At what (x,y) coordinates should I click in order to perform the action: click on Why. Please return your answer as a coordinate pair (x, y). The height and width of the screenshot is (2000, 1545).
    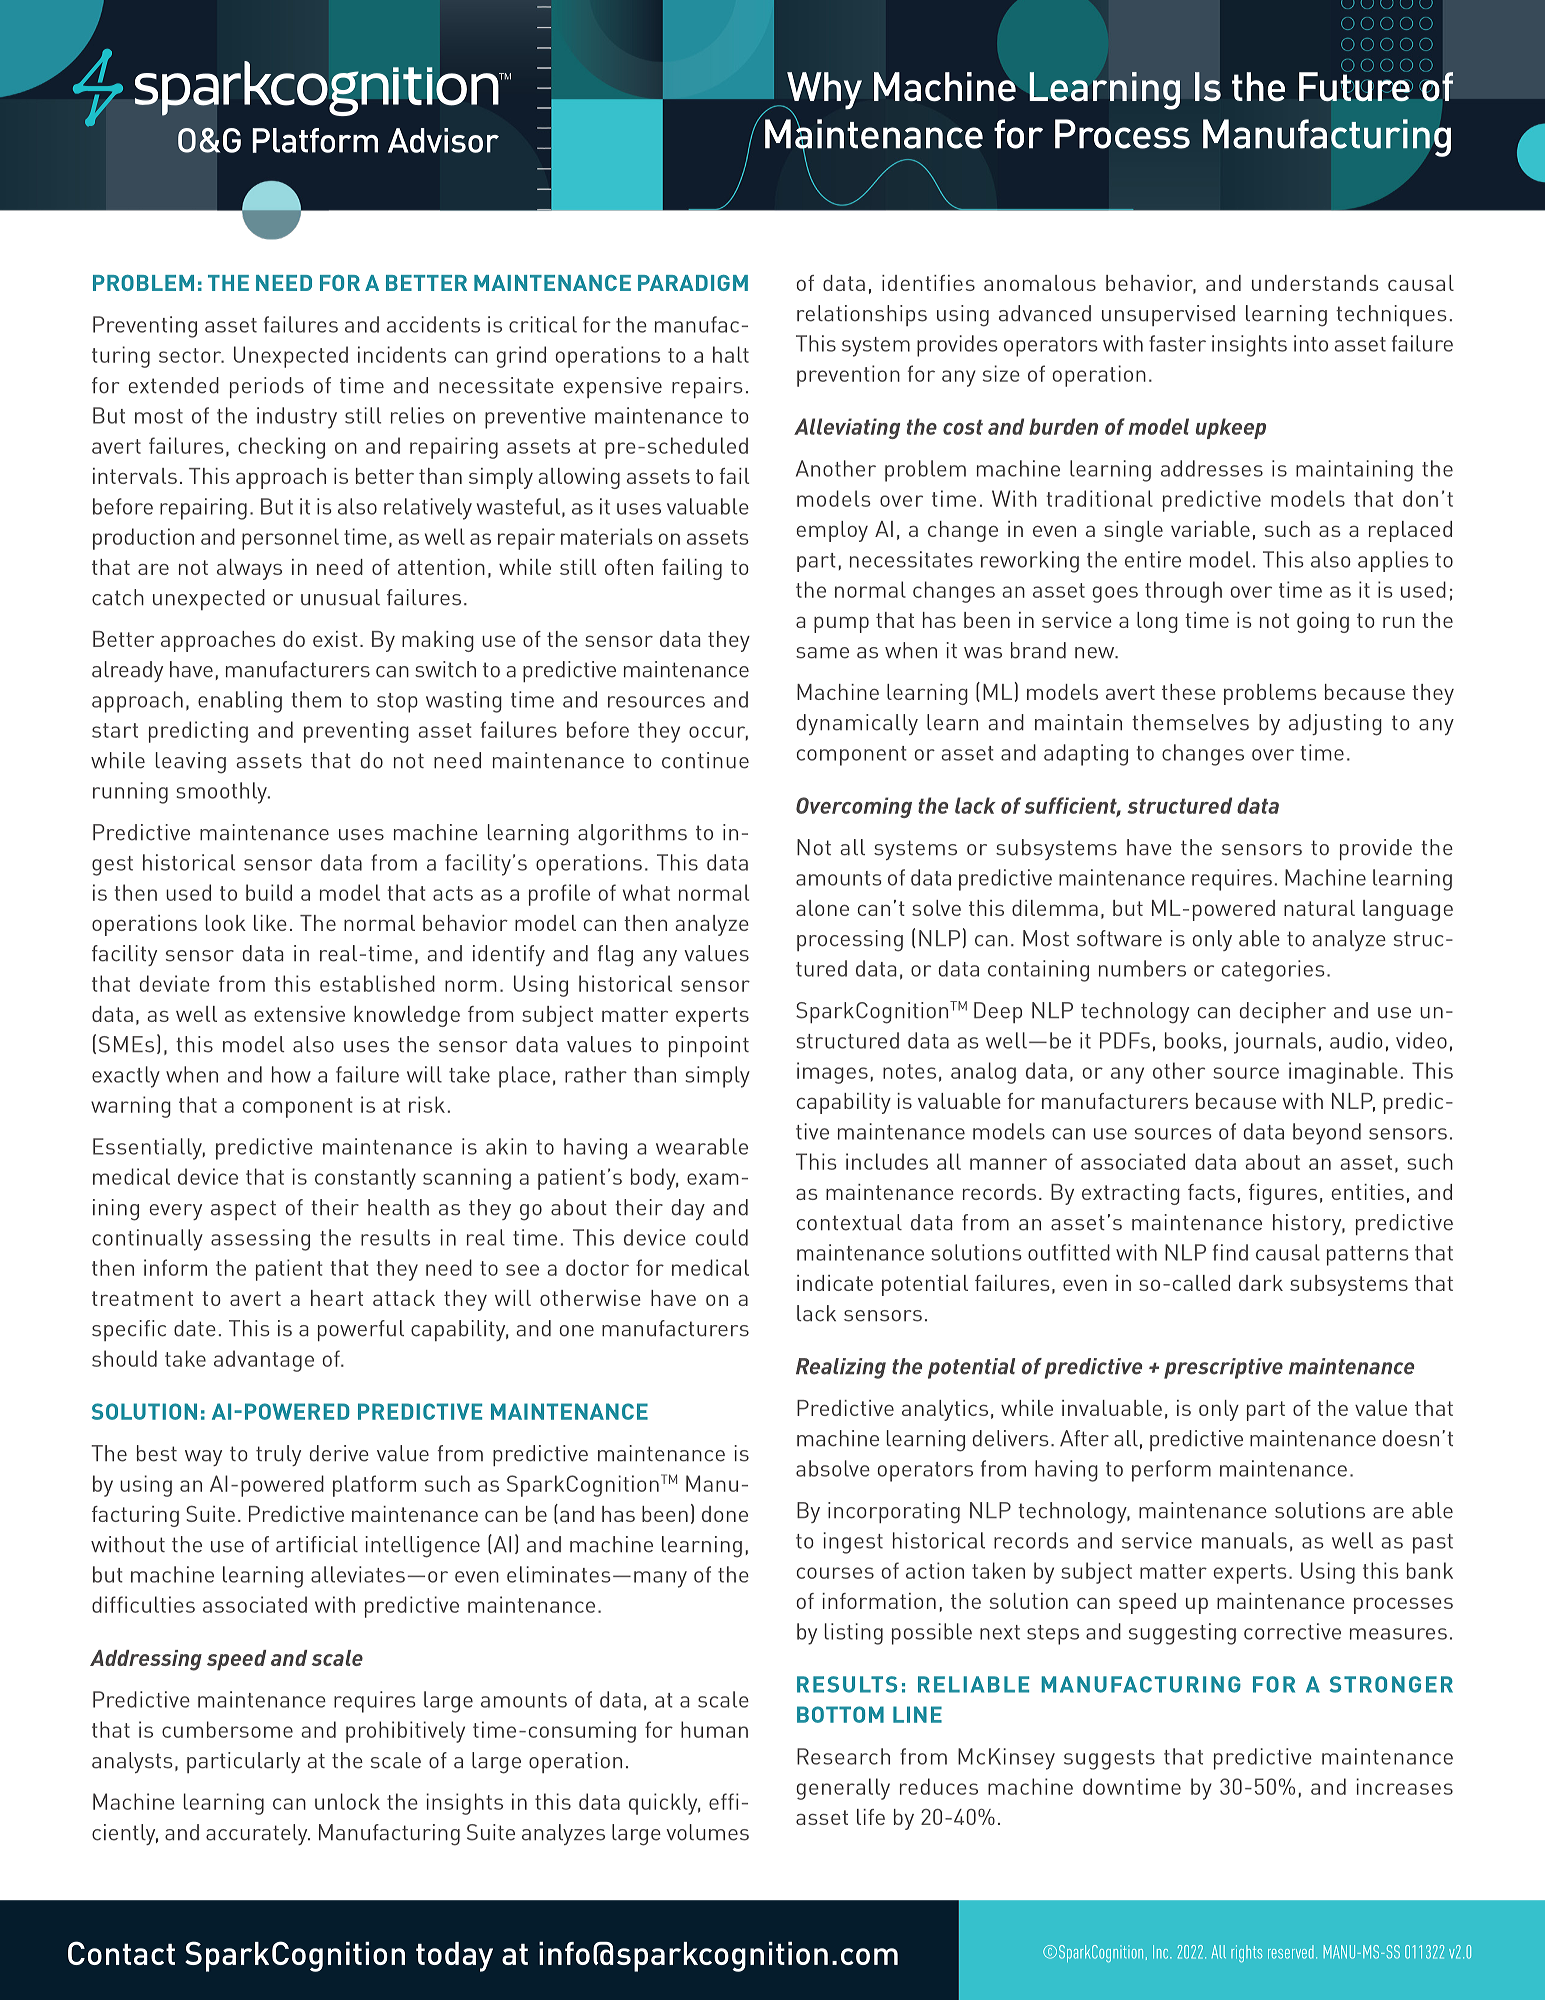
    Looking at the image, I should click on (823, 92).
